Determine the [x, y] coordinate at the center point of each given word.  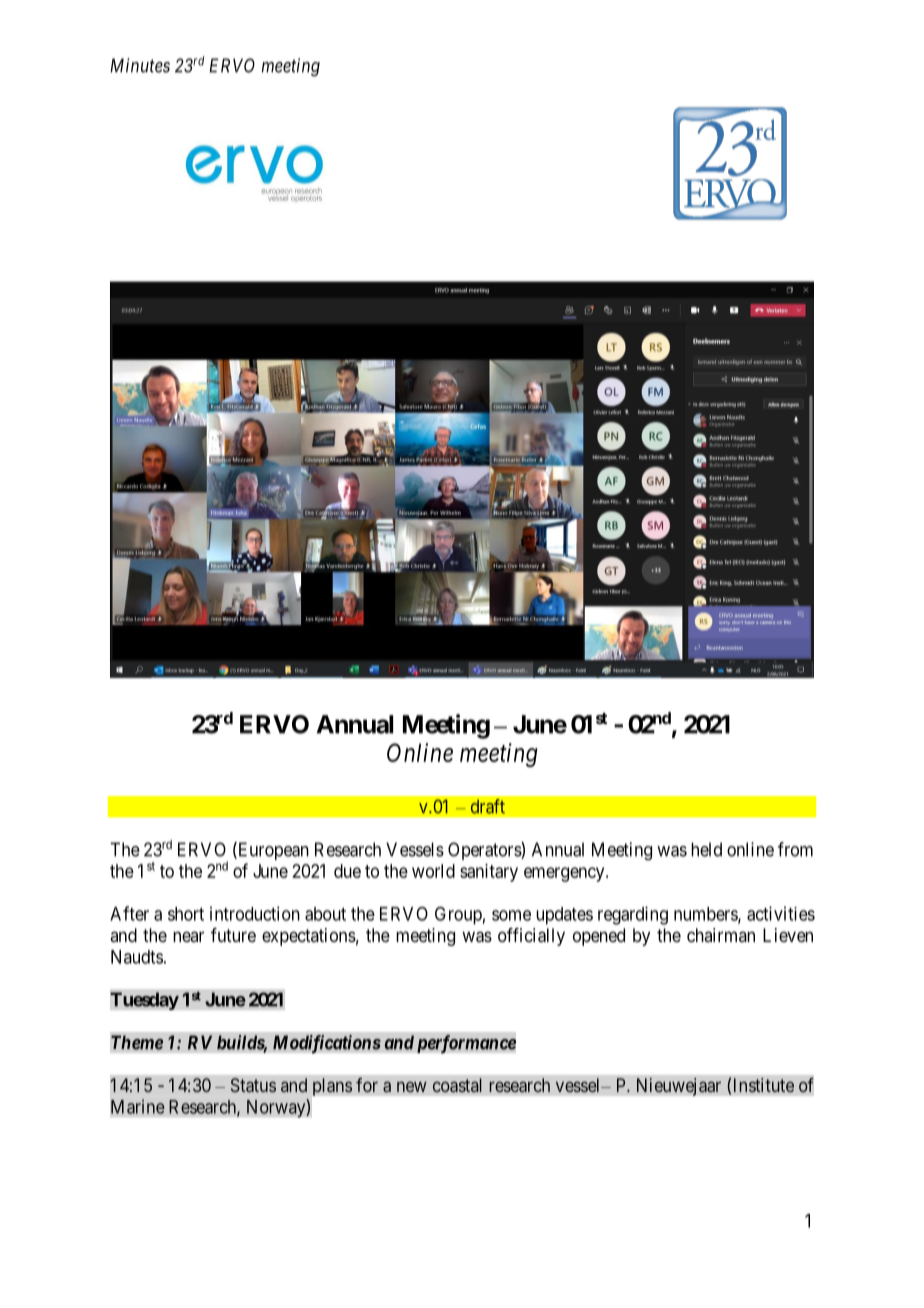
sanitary [489, 873]
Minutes [140, 65]
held [706, 849]
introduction [255, 913]
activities [781, 913]
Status [253, 1085]
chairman [721, 935]
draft [488, 806]
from [795, 849]
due [347, 871]
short [186, 914]
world [433, 871]
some [511, 915]
